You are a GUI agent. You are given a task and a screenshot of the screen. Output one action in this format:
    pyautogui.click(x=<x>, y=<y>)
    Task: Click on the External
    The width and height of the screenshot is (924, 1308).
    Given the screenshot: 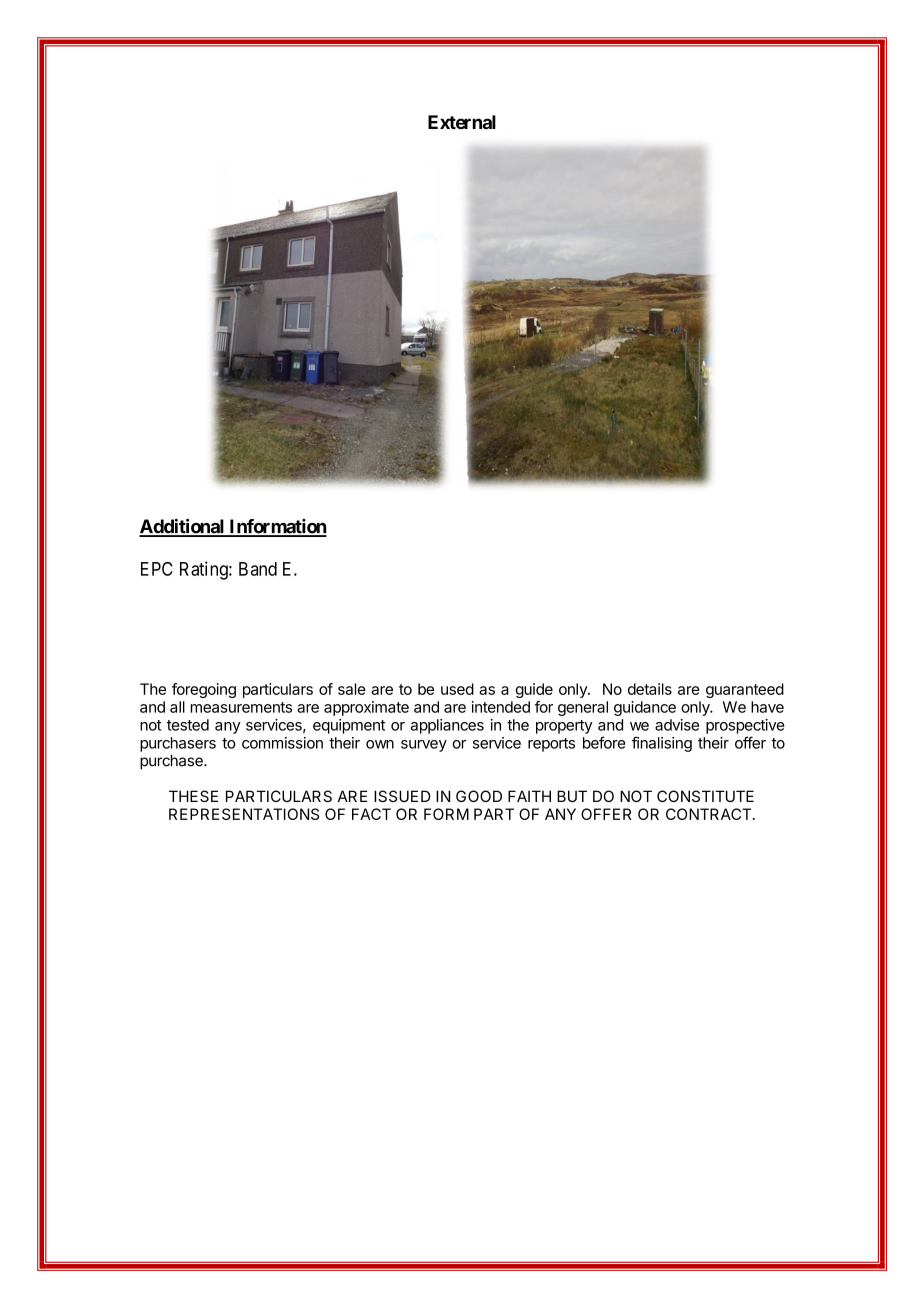 What is the action you would take?
    pyautogui.click(x=462, y=122)
